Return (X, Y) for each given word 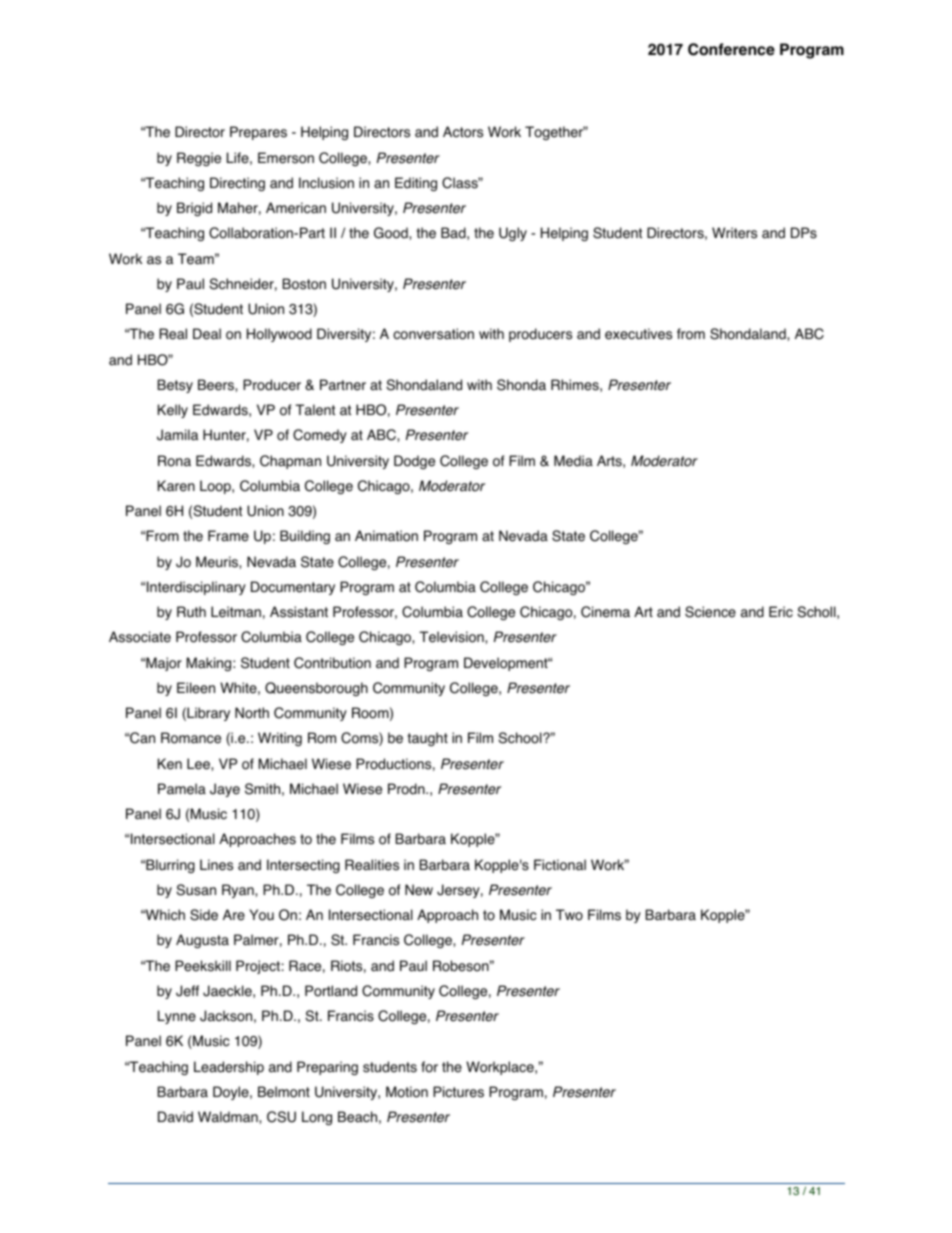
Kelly (173, 411)
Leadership (229, 1068)
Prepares (258, 133)
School (521, 738)
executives (638, 334)
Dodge (414, 462)
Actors (463, 132)
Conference (731, 49)
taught (428, 739)
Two (569, 915)
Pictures (458, 1092)
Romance (191, 738)
